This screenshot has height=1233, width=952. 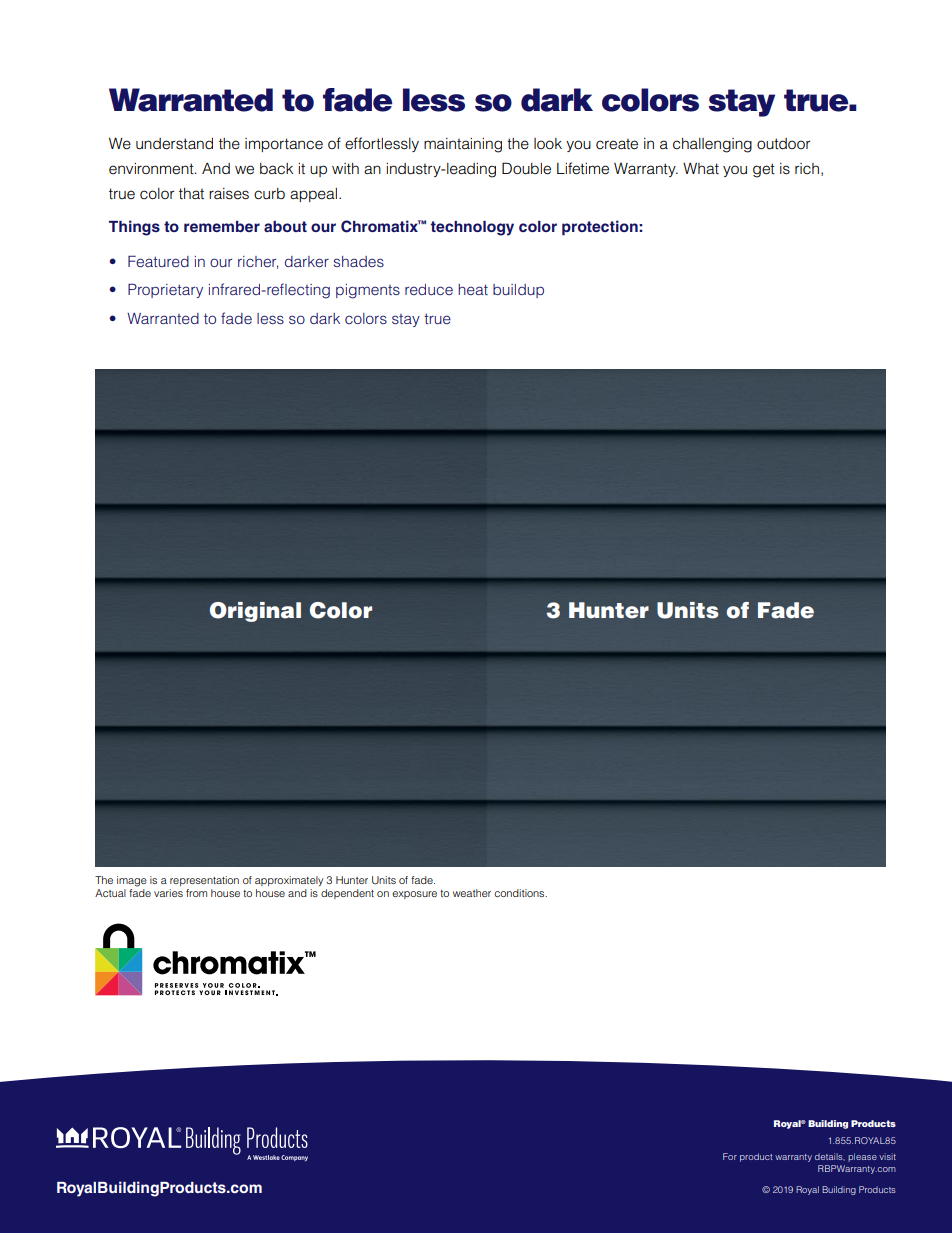 I want to click on weather, so click(x=472, y=893).
